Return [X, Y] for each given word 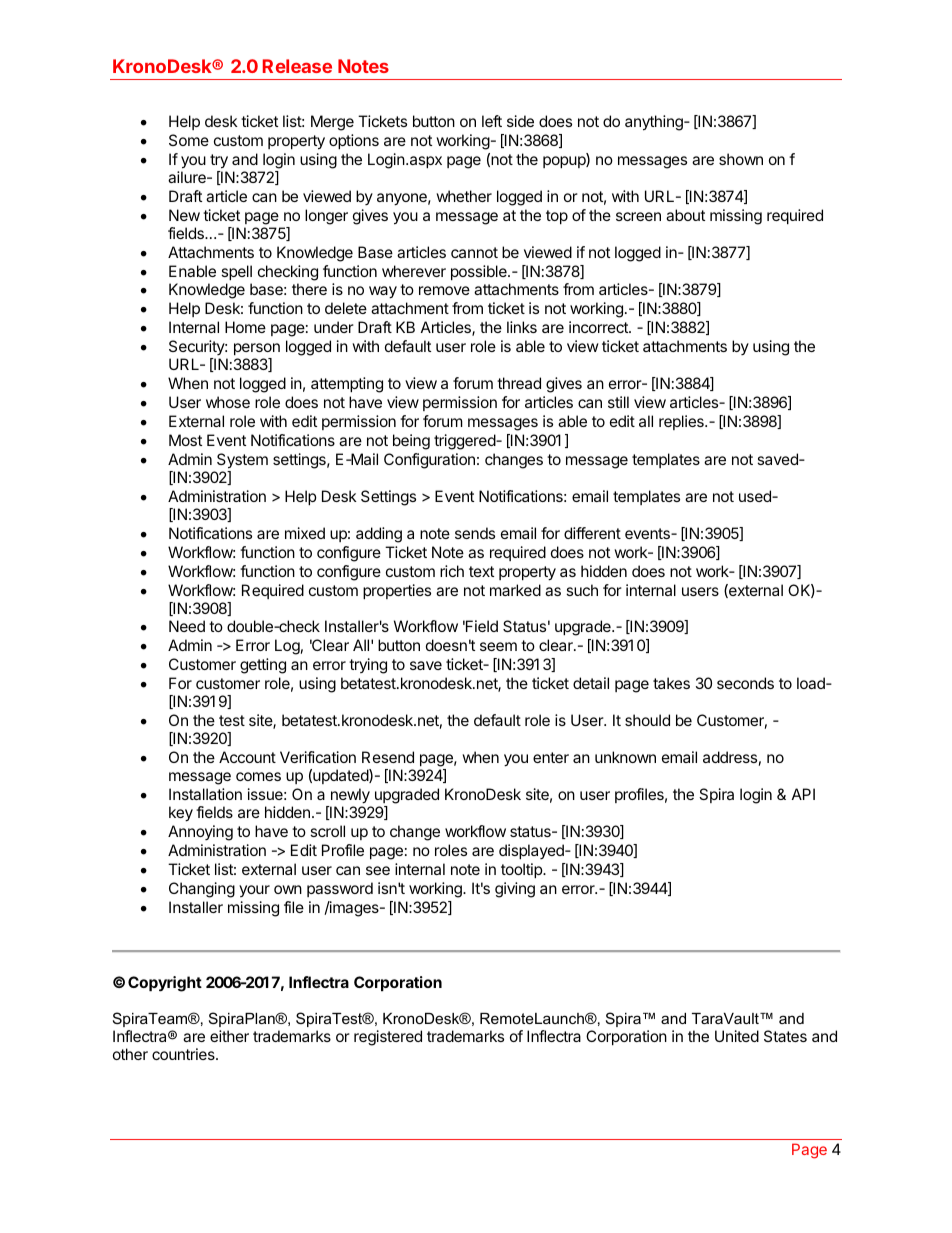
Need [187, 626]
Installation [205, 794]
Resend [388, 757]
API [803, 794]
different [592, 533]
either [229, 1036]
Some [189, 140]
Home [245, 327]
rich [452, 571]
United [737, 1036]
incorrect [599, 327]
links [522, 327]
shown [741, 159]
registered [388, 1038]
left [492, 121]
